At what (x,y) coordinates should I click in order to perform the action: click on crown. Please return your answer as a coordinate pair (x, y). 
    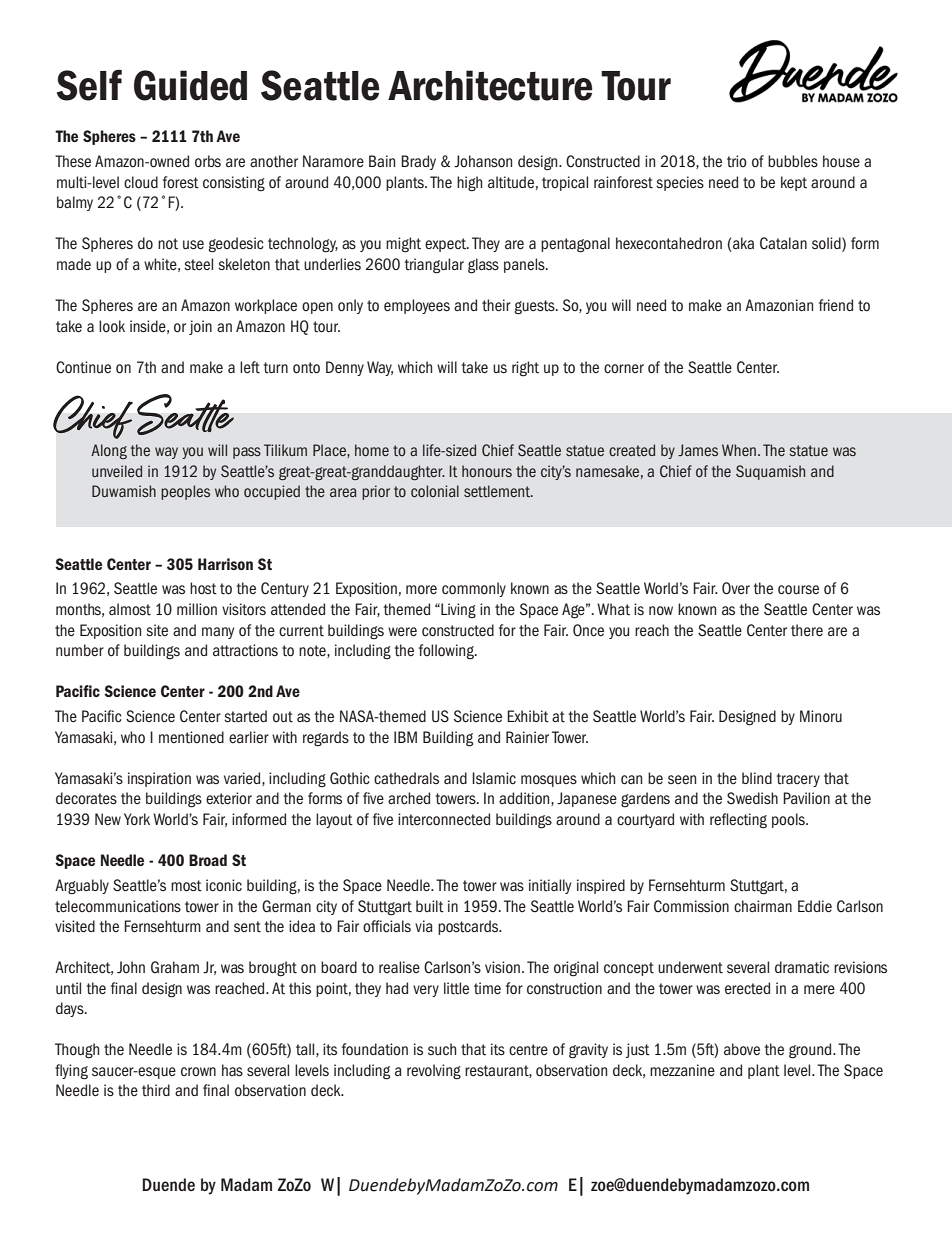
    Looking at the image, I should click on (198, 1071).
